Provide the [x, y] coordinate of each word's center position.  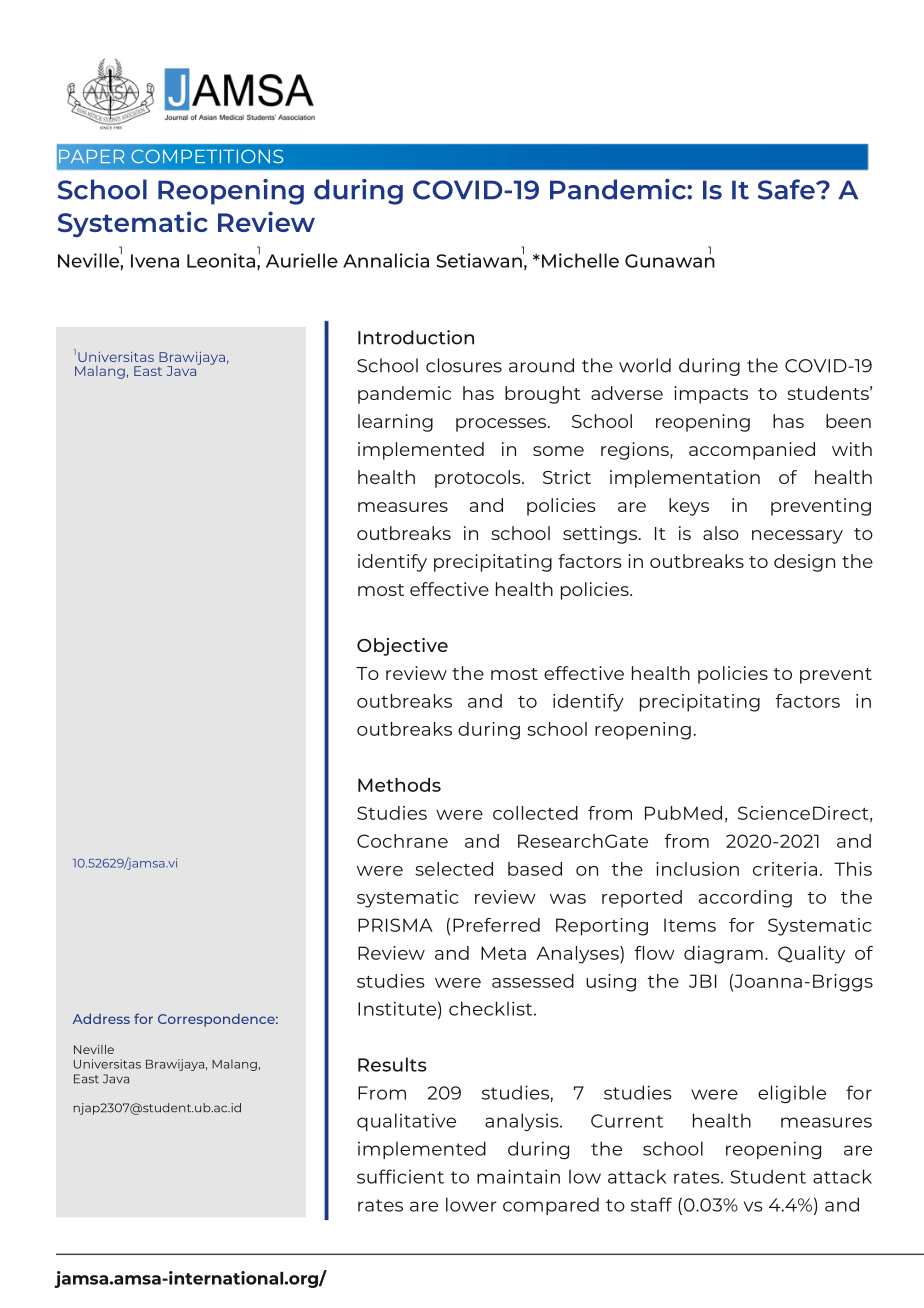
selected [454, 869]
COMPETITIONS [207, 156]
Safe [787, 189]
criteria [785, 869]
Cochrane [402, 841]
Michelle [580, 260]
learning [395, 423]
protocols [479, 479]
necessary [797, 537]
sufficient [400, 1176]
